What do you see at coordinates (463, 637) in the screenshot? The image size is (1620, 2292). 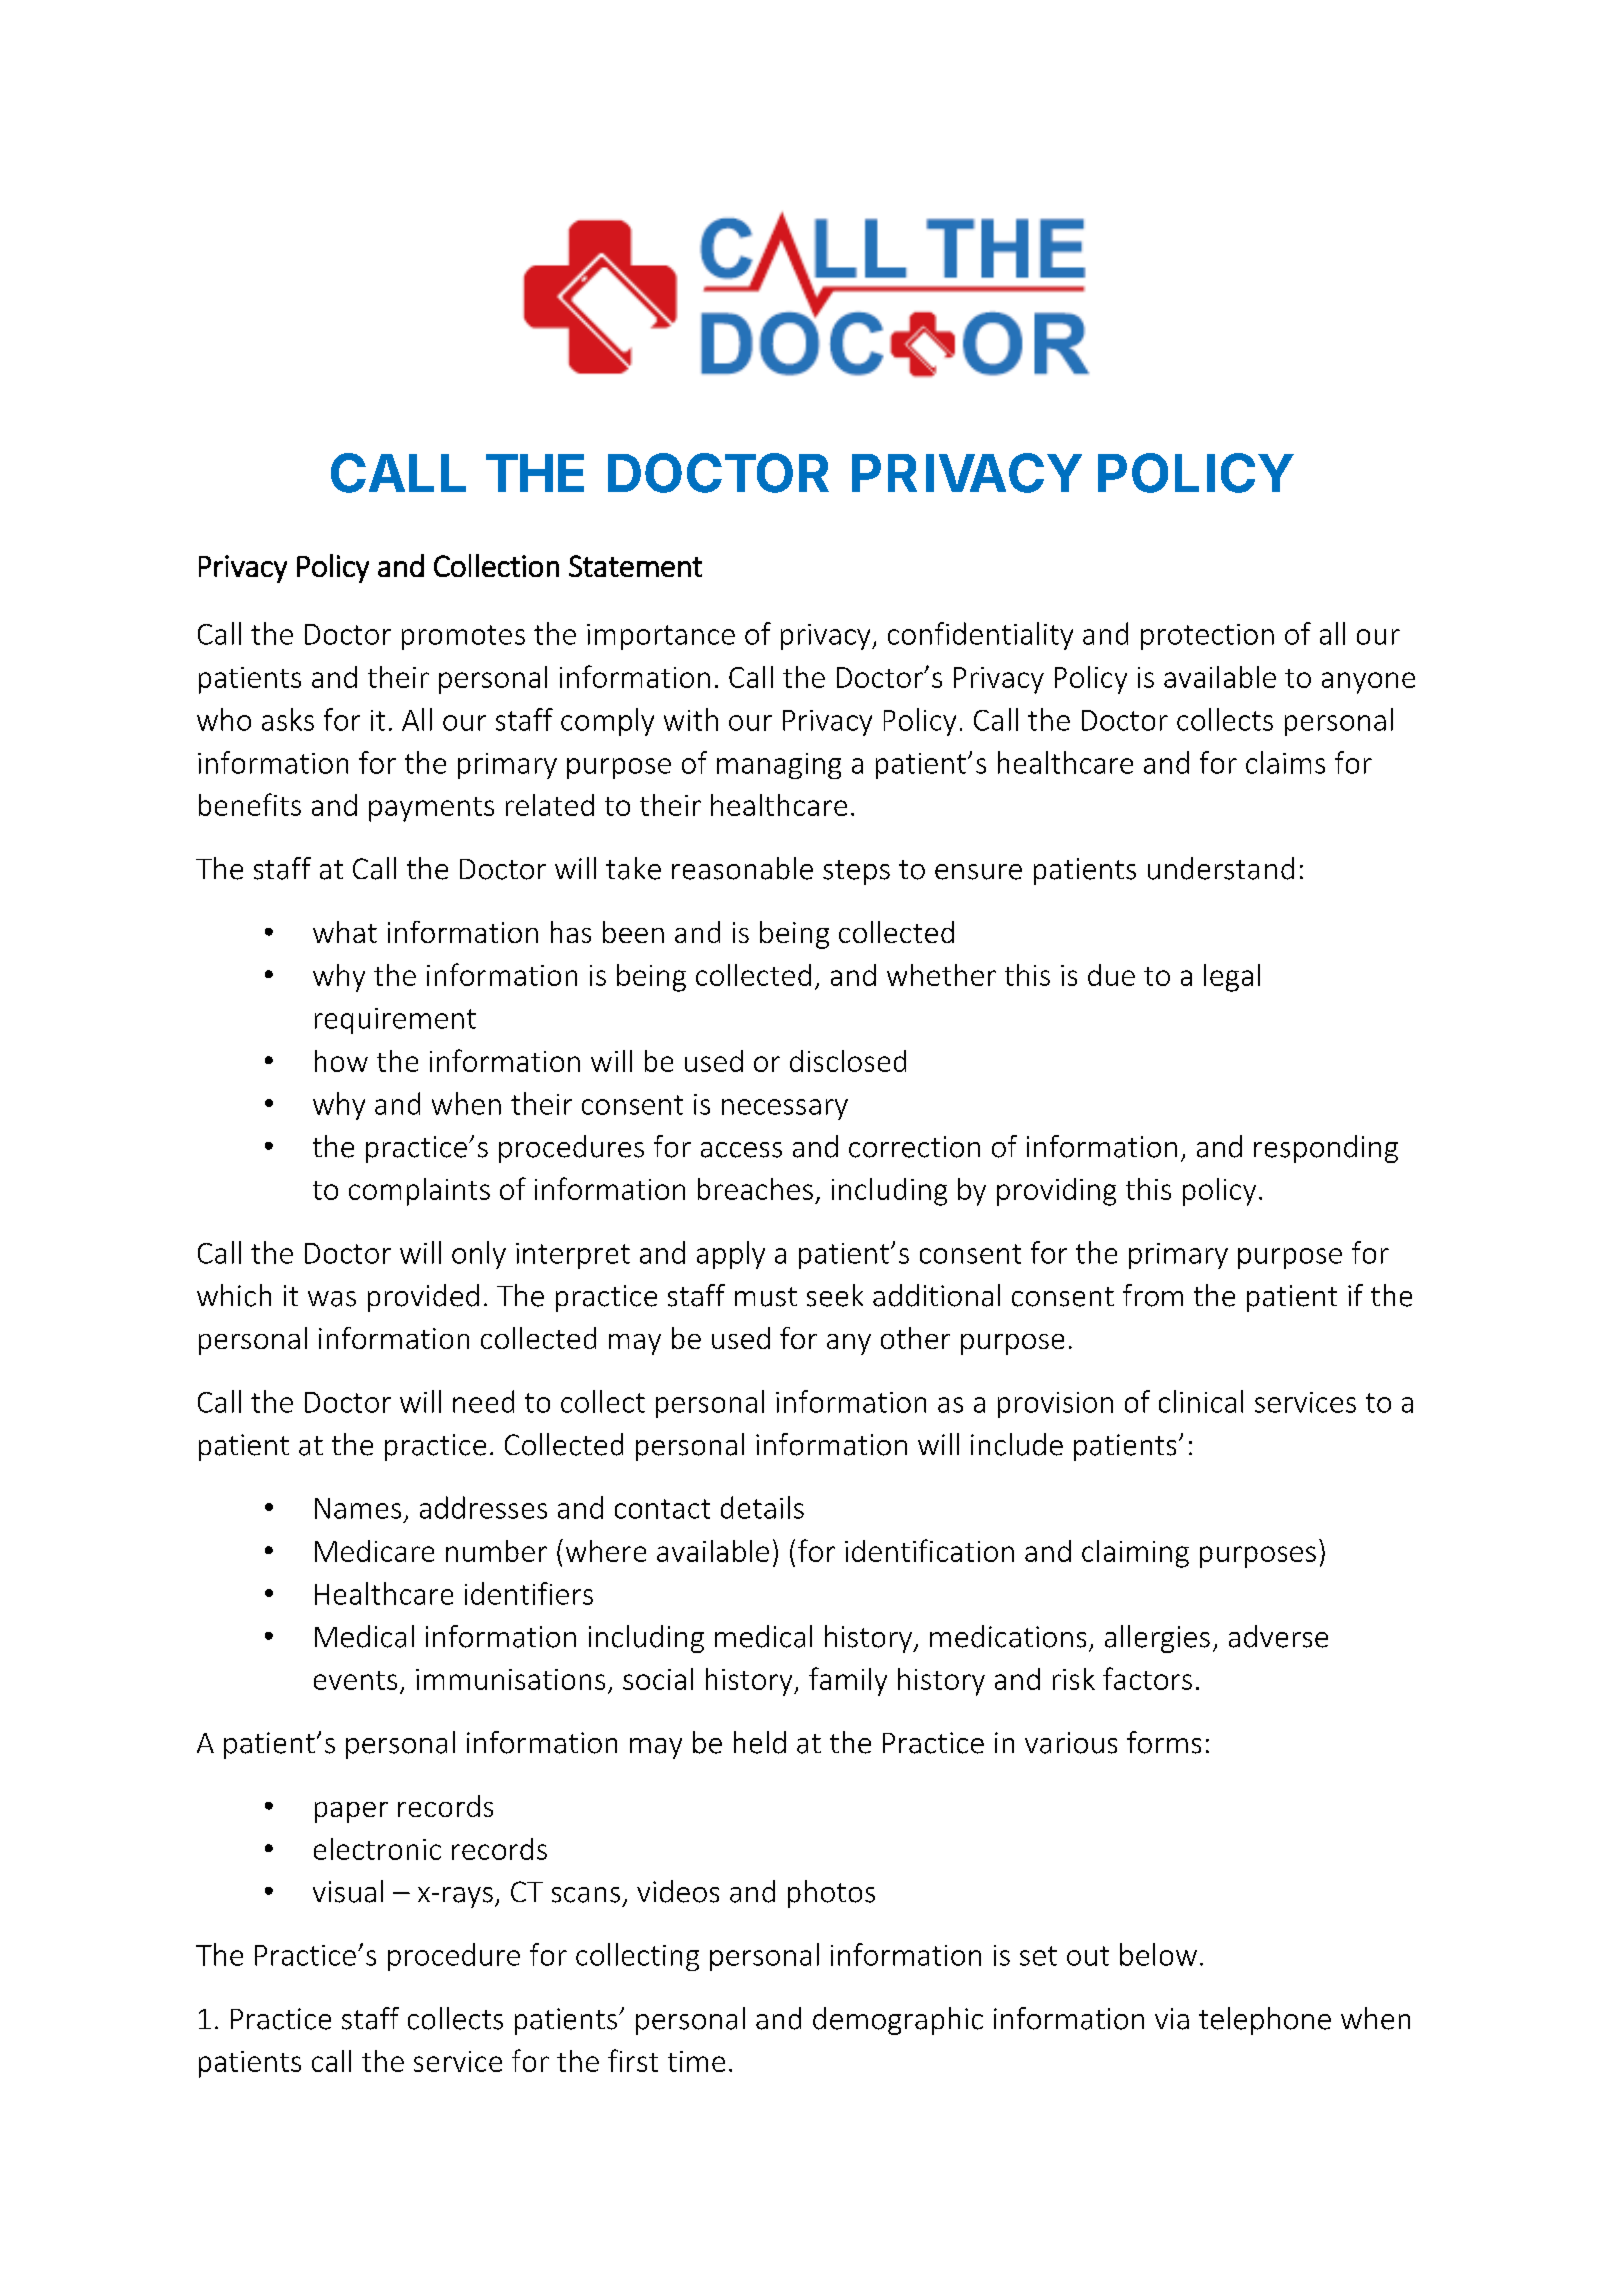 I see `promotes` at bounding box center [463, 637].
